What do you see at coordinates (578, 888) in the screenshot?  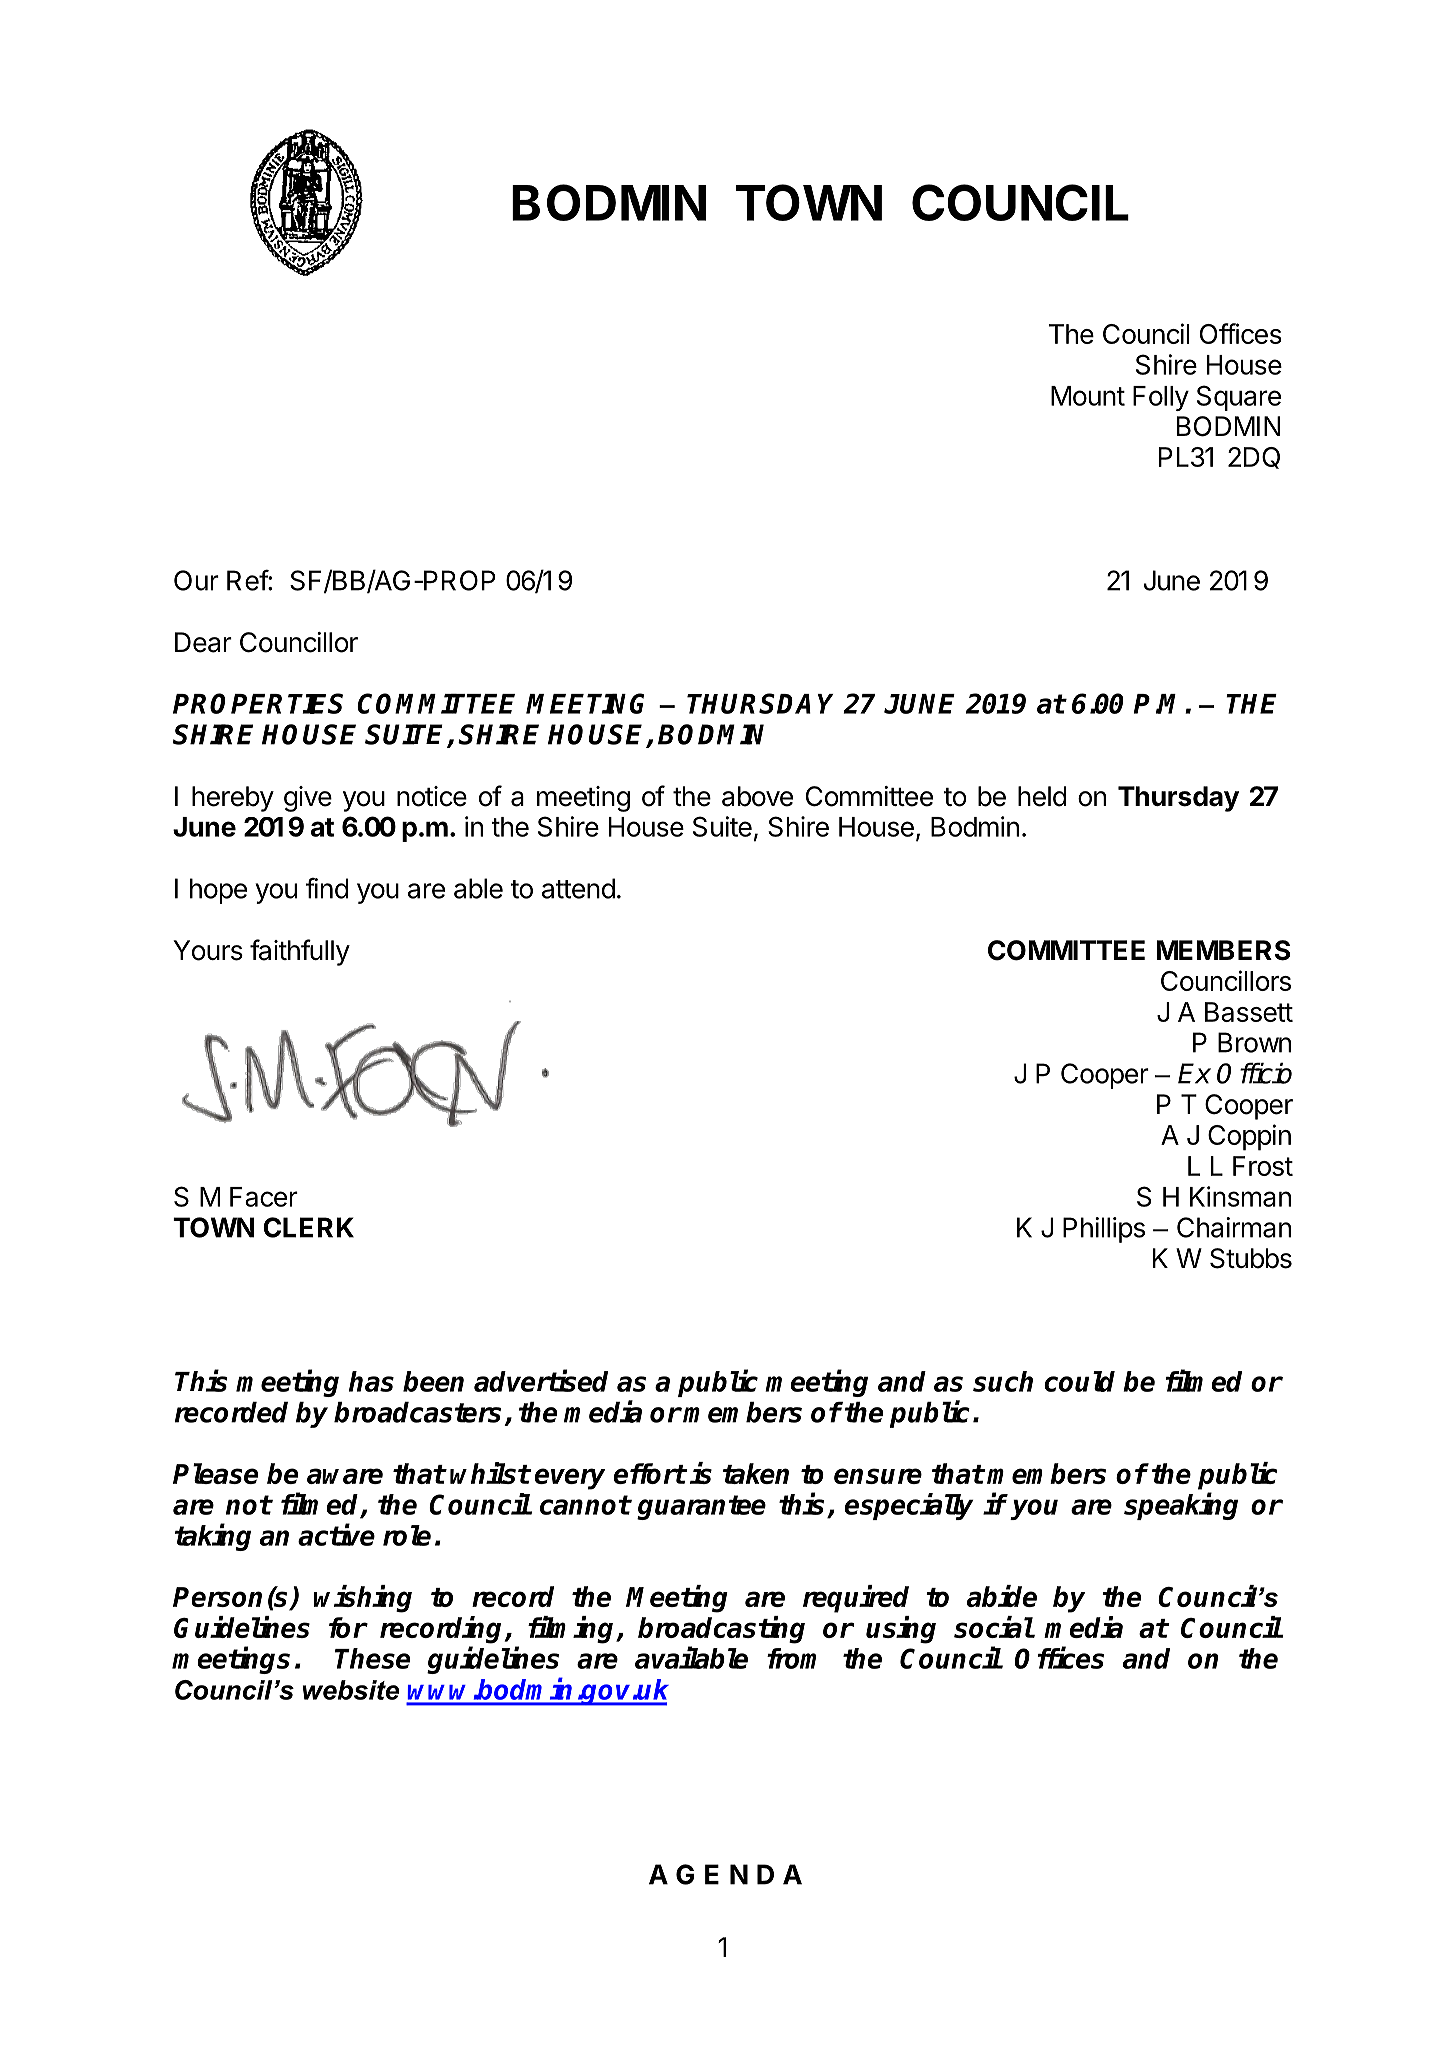 I see `attend` at bounding box center [578, 888].
